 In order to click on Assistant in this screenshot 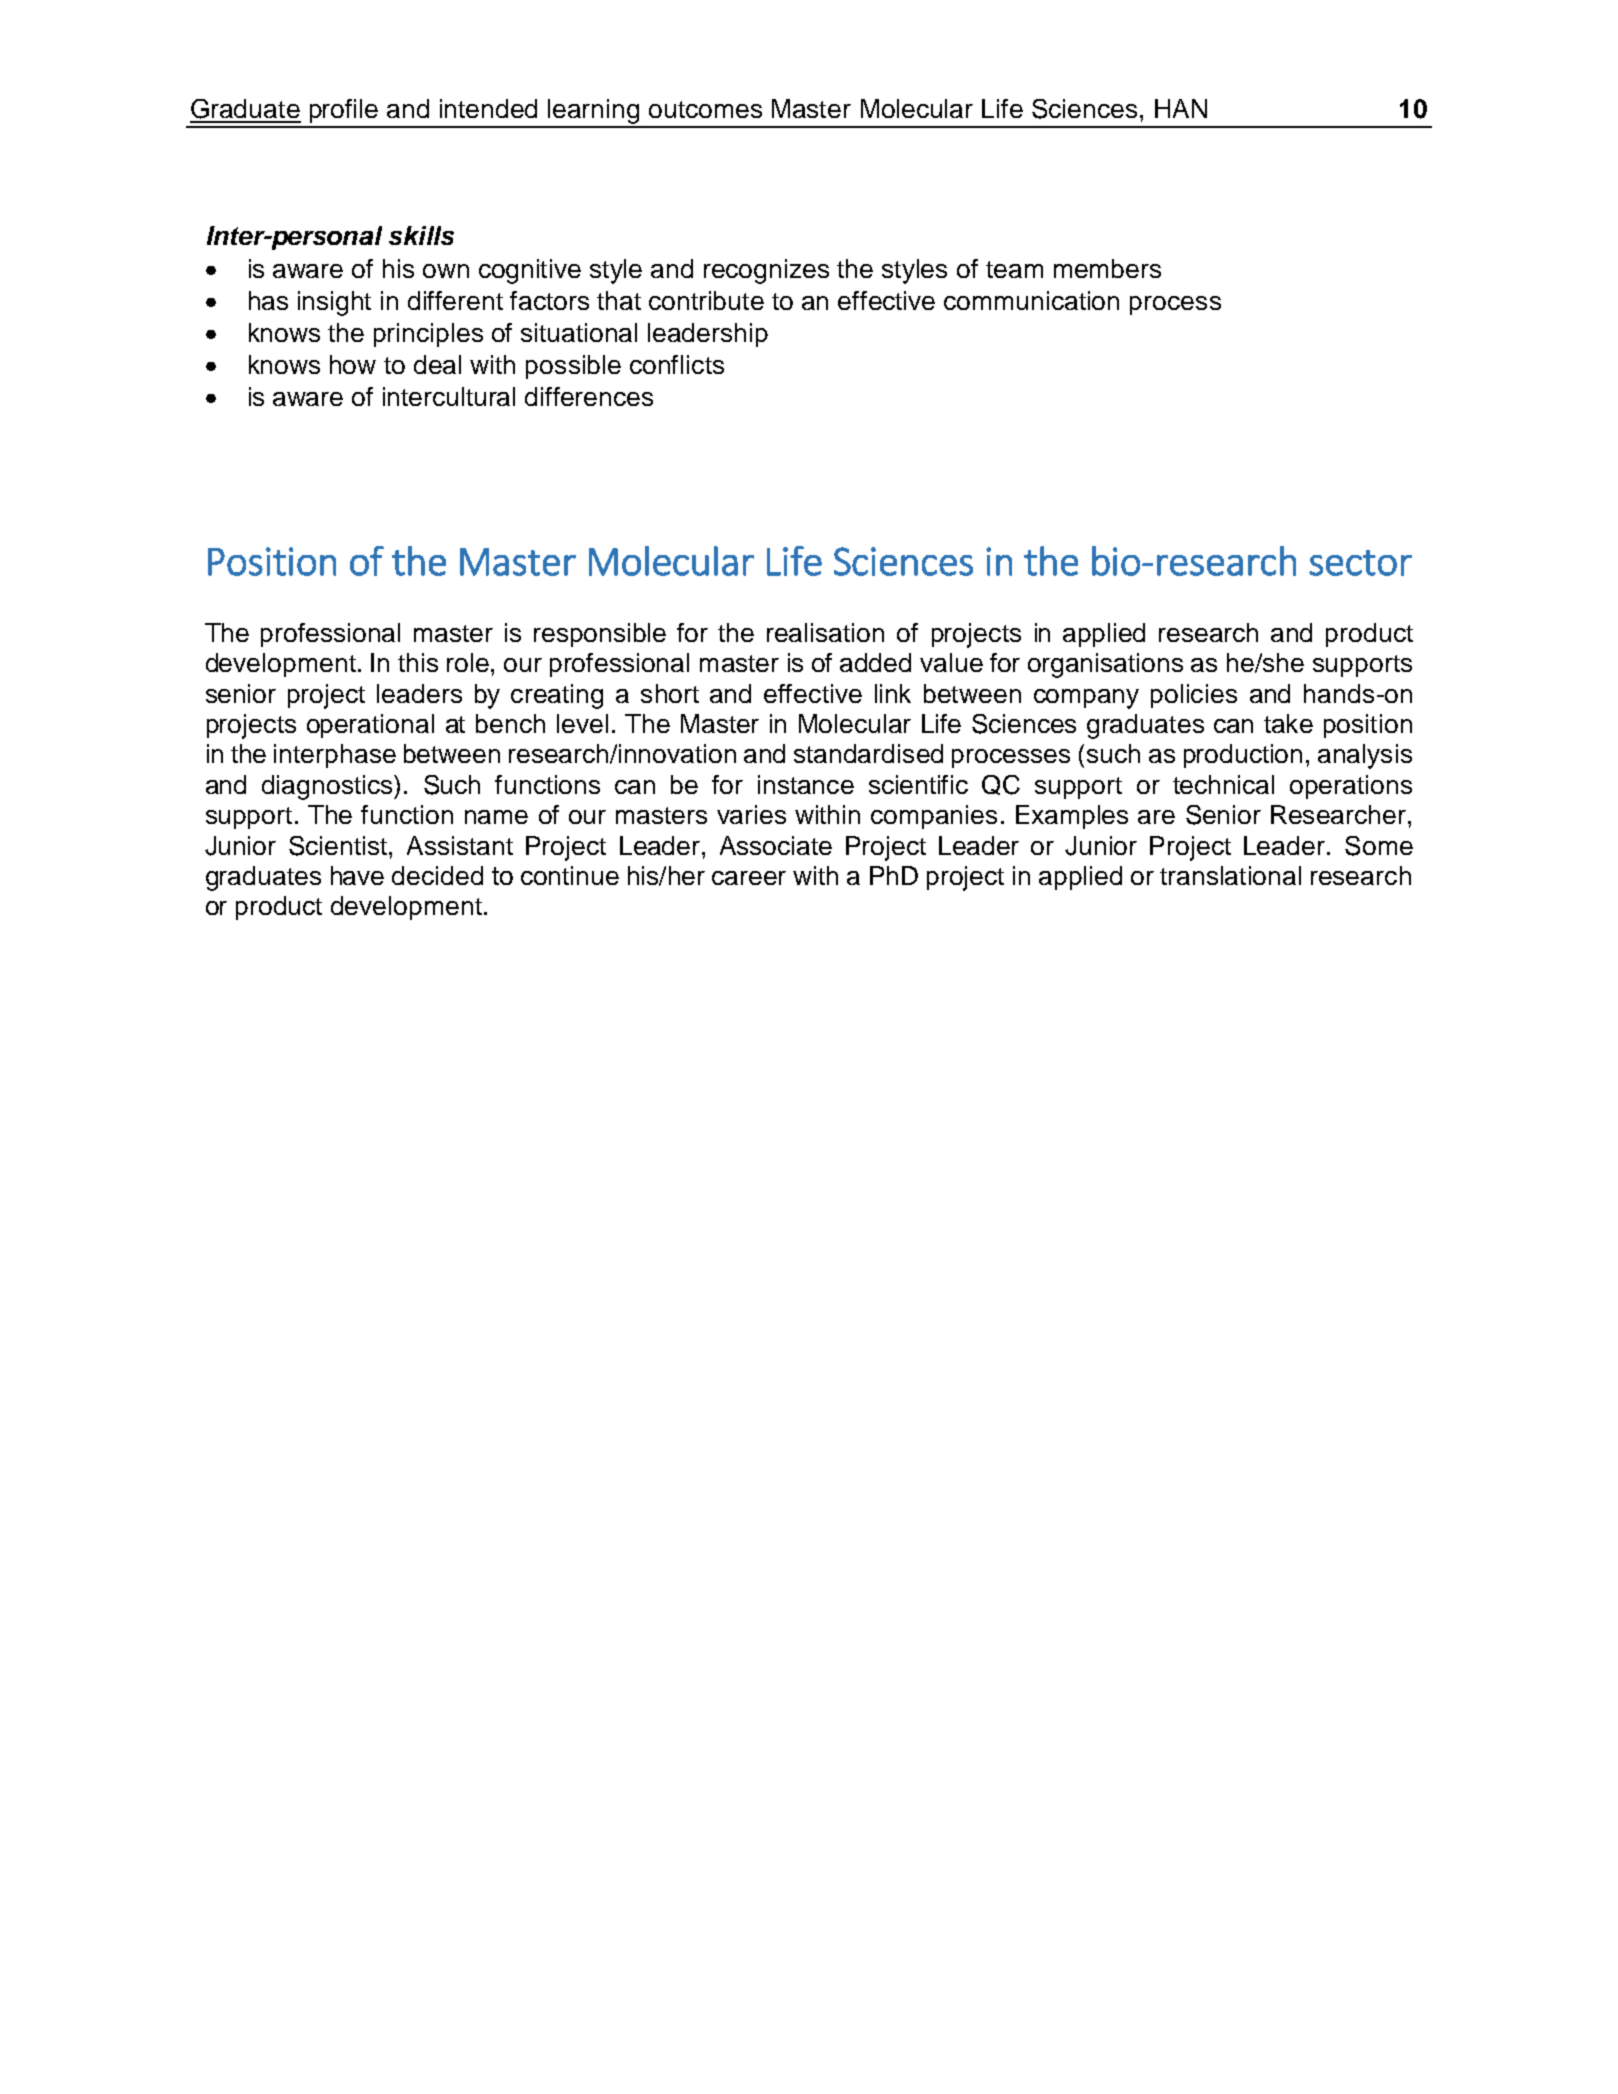, I will do `click(460, 845)`.
